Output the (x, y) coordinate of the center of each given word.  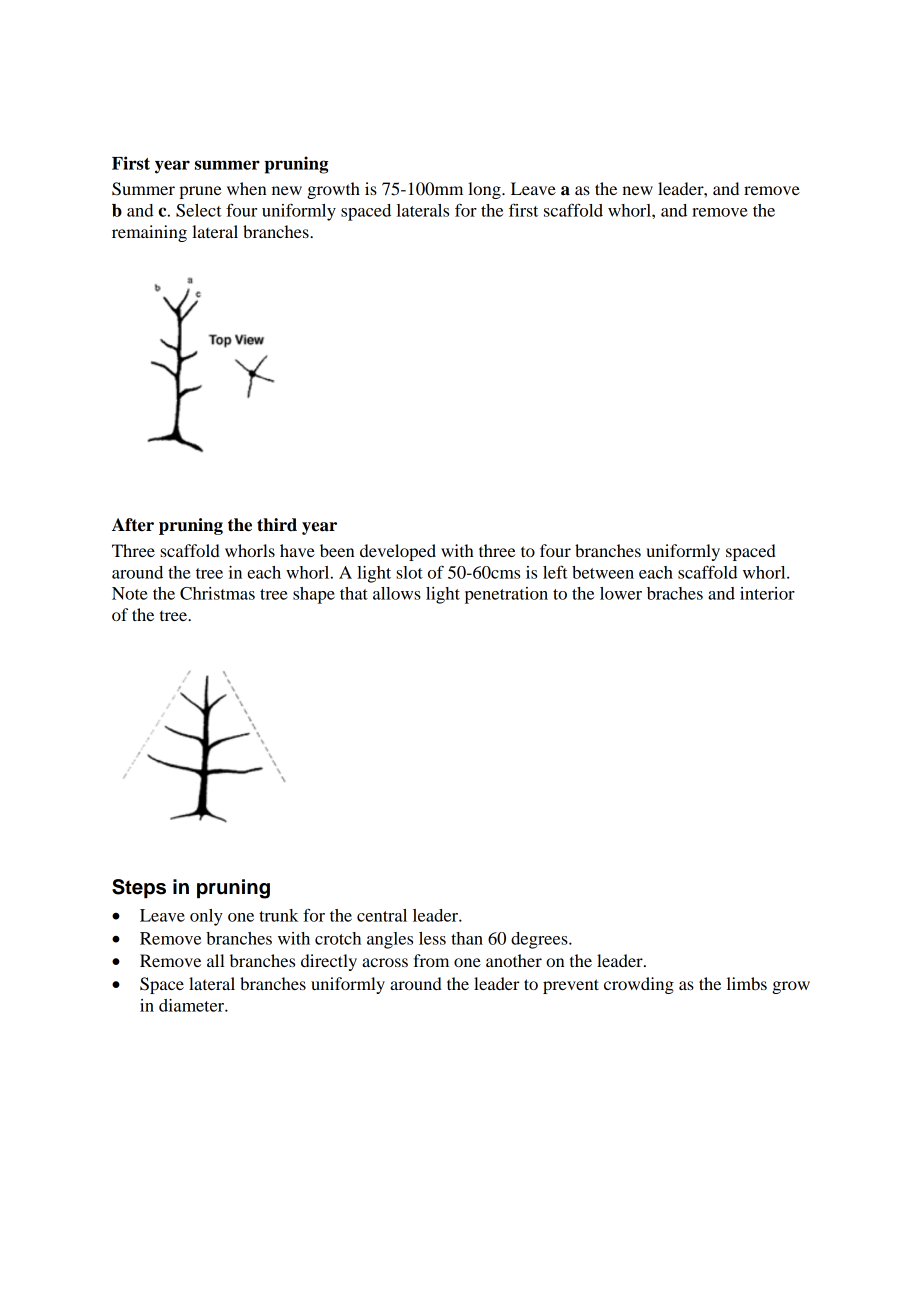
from (431, 960)
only (206, 917)
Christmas (217, 593)
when (247, 188)
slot (409, 572)
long (485, 190)
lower (621, 593)
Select (199, 210)
